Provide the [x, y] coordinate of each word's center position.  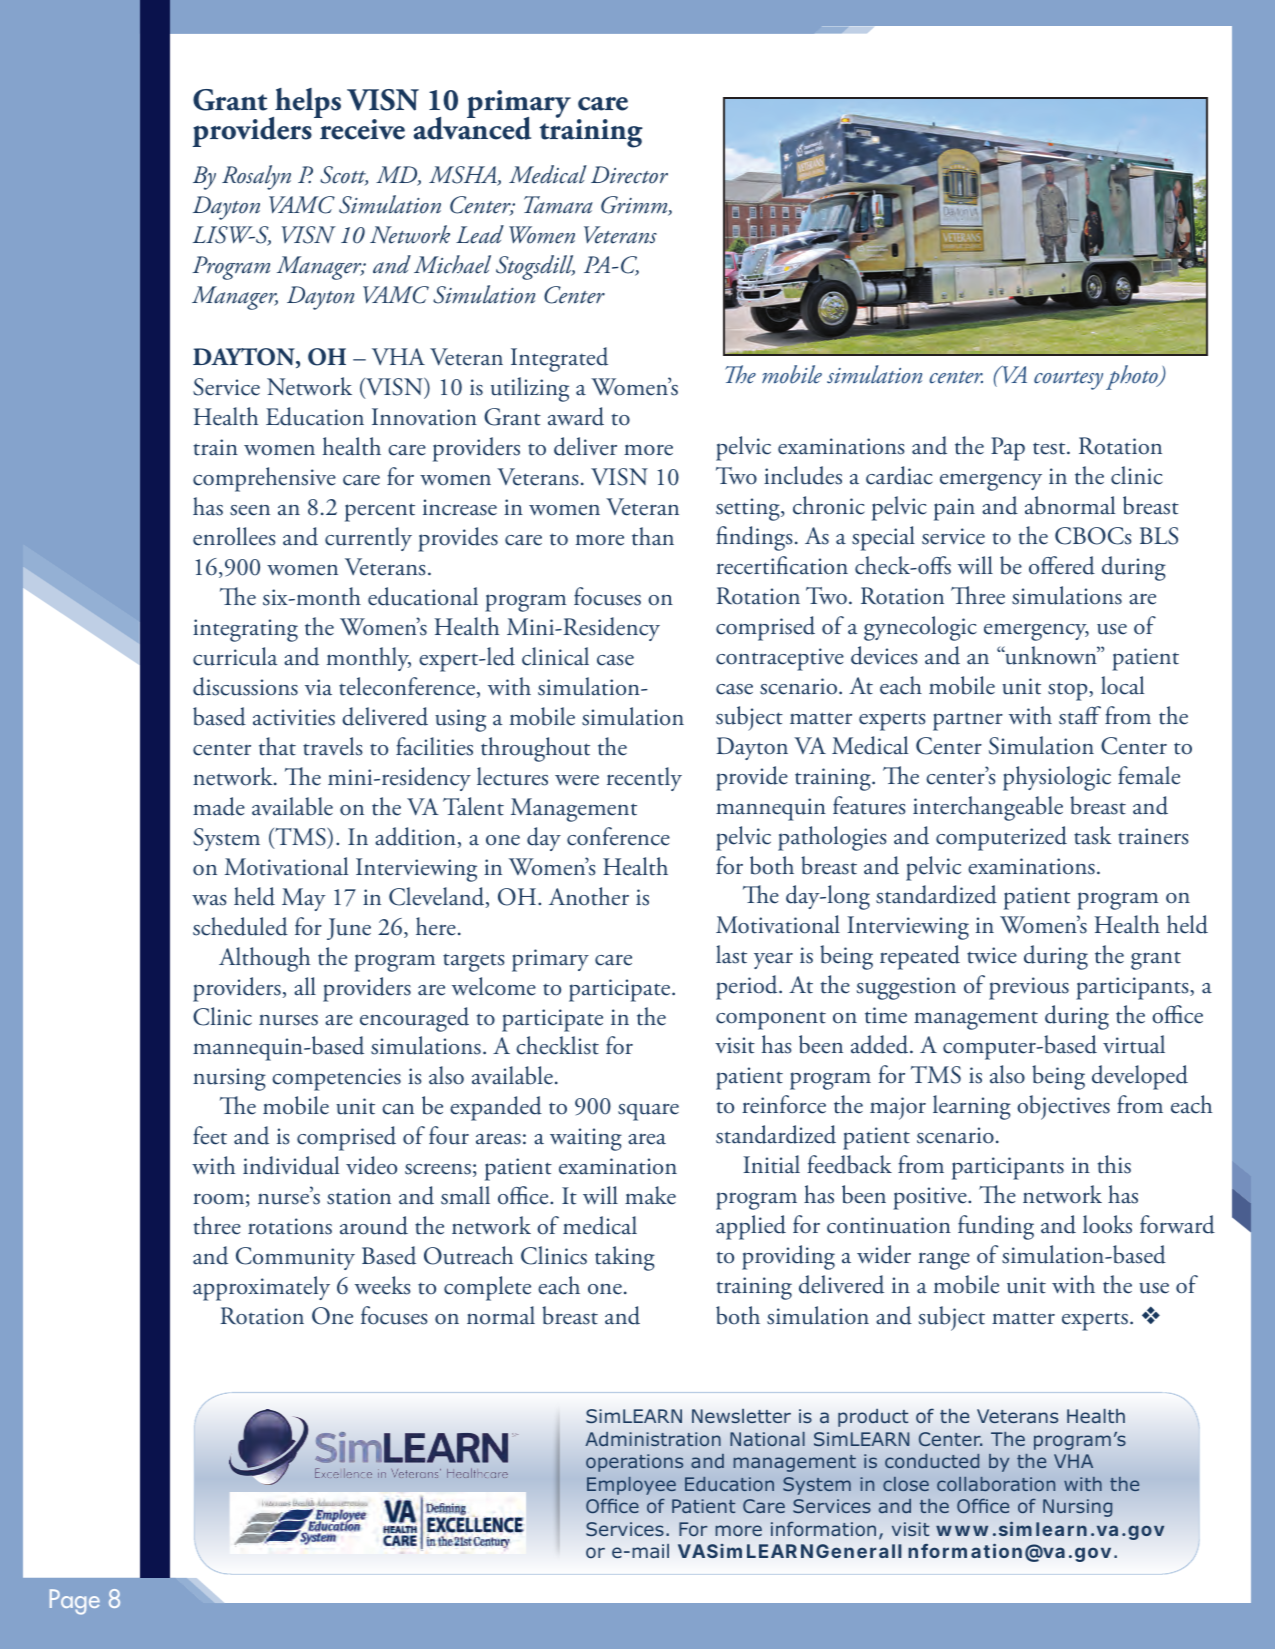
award [576, 416]
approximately [261, 1288]
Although [264, 959]
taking [625, 1258]
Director [629, 175]
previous [1029, 988]
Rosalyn [256, 177]
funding [996, 1227]
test [1050, 448]
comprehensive [264, 479]
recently [644, 779]
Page [75, 1602]
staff [1080, 715]
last [731, 954]
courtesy [1068, 380]
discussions [245, 686]
